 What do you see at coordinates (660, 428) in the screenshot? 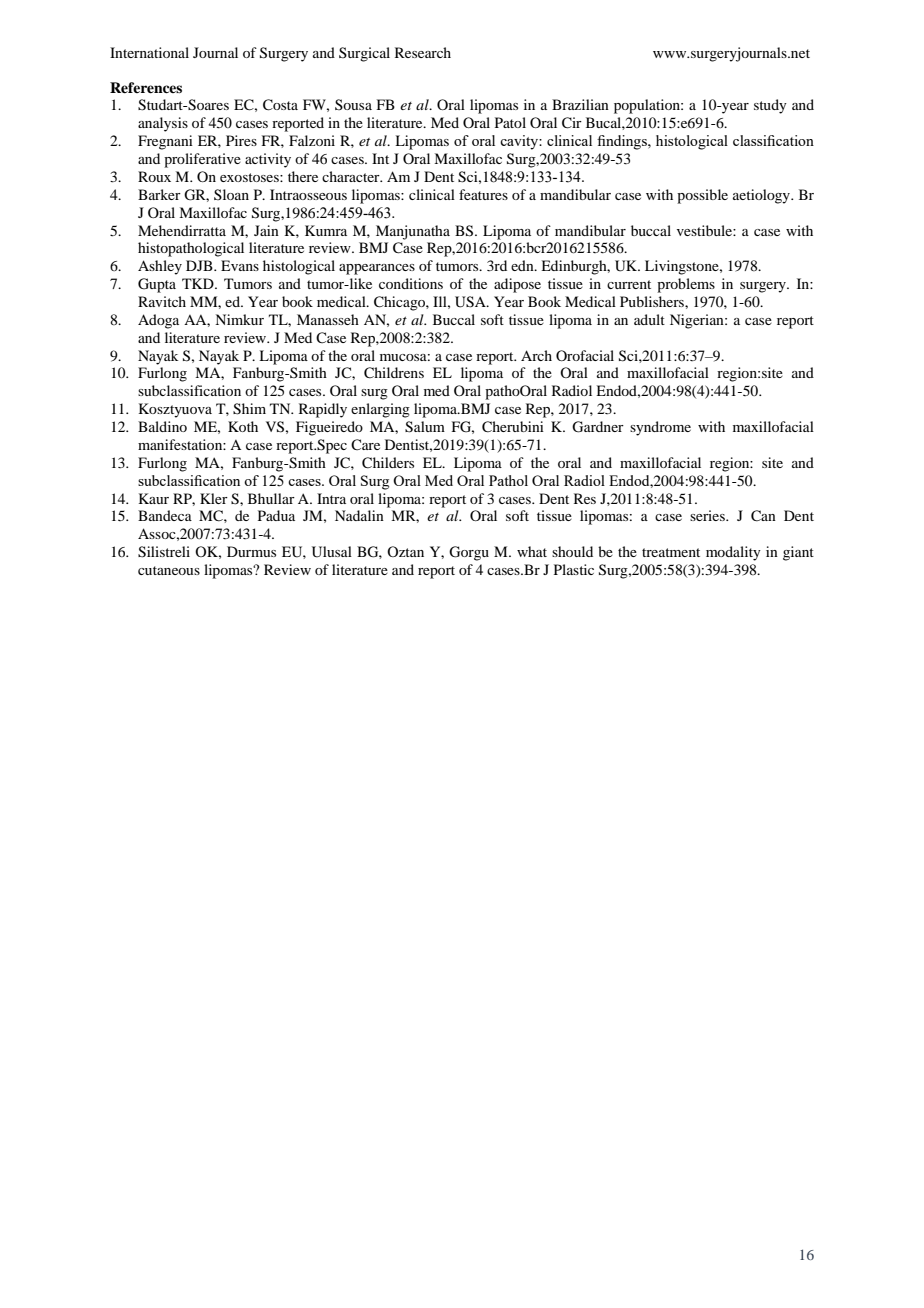
I see `syndrome` at bounding box center [660, 428].
